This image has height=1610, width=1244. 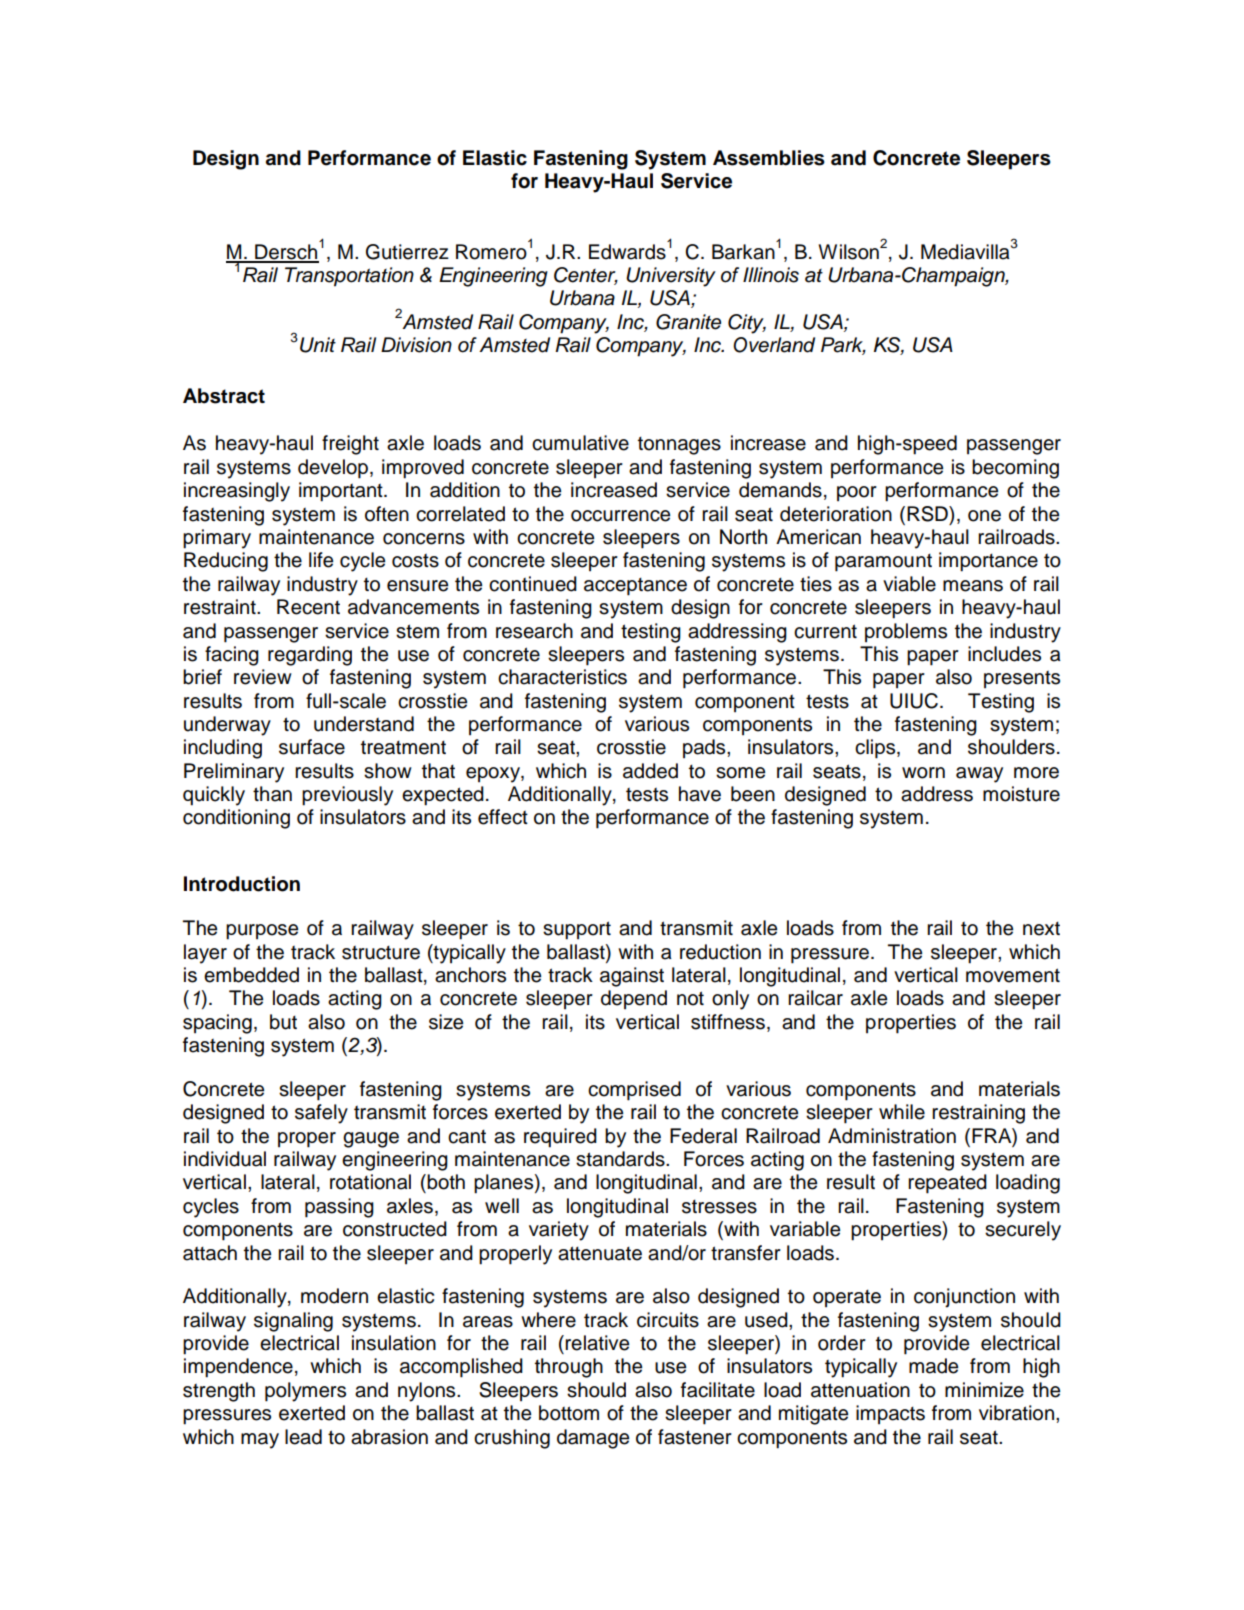 I want to click on worn, so click(x=923, y=773).
